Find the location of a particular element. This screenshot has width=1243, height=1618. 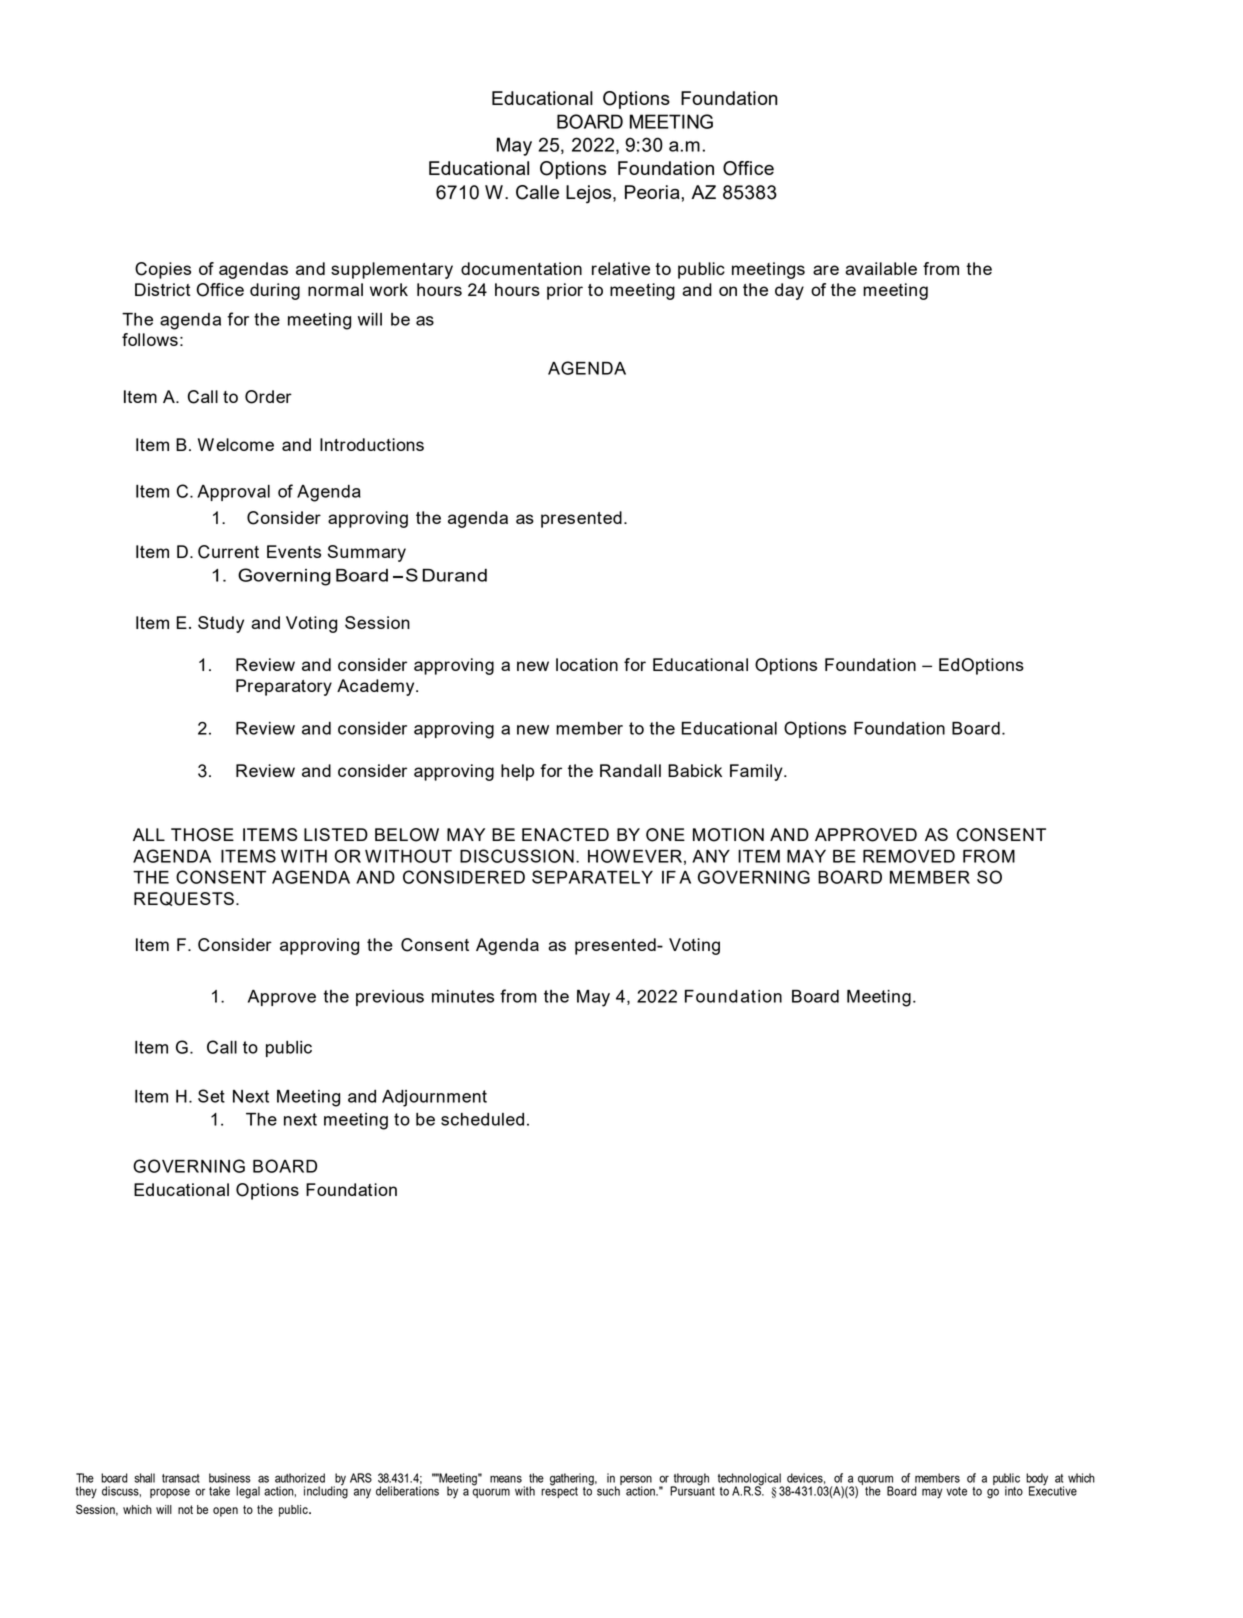

Set is located at coordinates (211, 1096).
